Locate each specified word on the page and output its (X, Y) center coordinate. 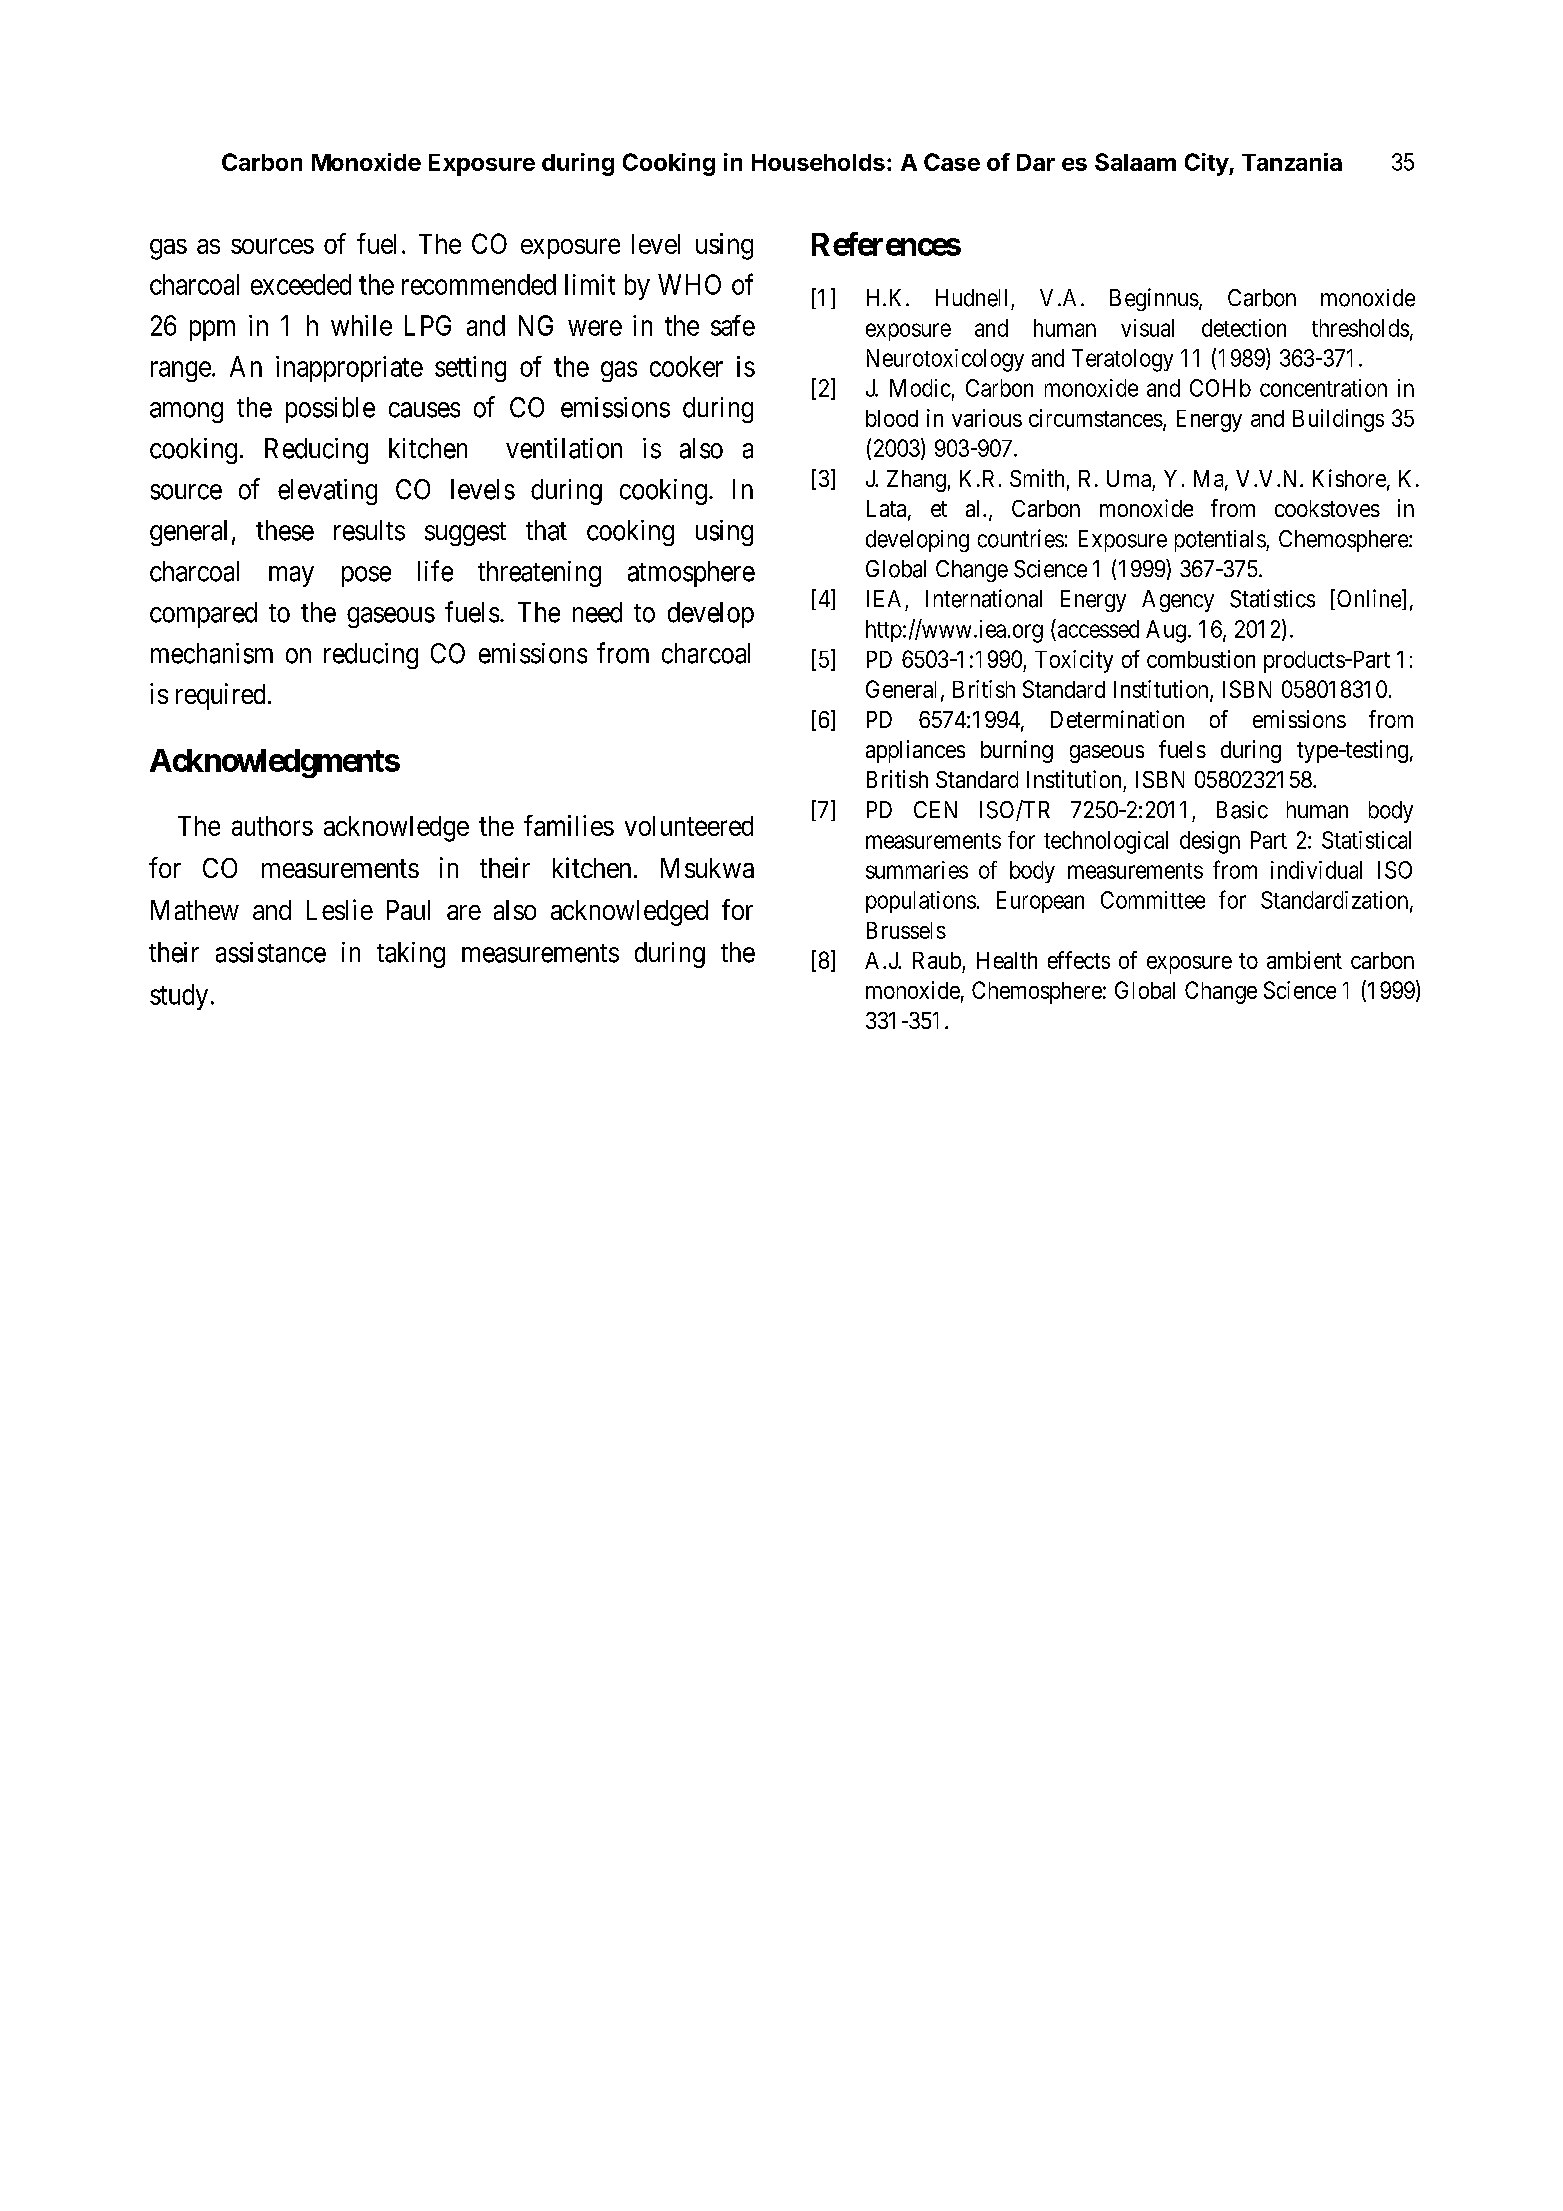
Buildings (1338, 420)
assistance (271, 952)
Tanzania (1292, 162)
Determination (1117, 719)
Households (818, 162)
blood (892, 418)
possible (330, 410)
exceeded (301, 284)
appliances (915, 751)
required (220, 696)
